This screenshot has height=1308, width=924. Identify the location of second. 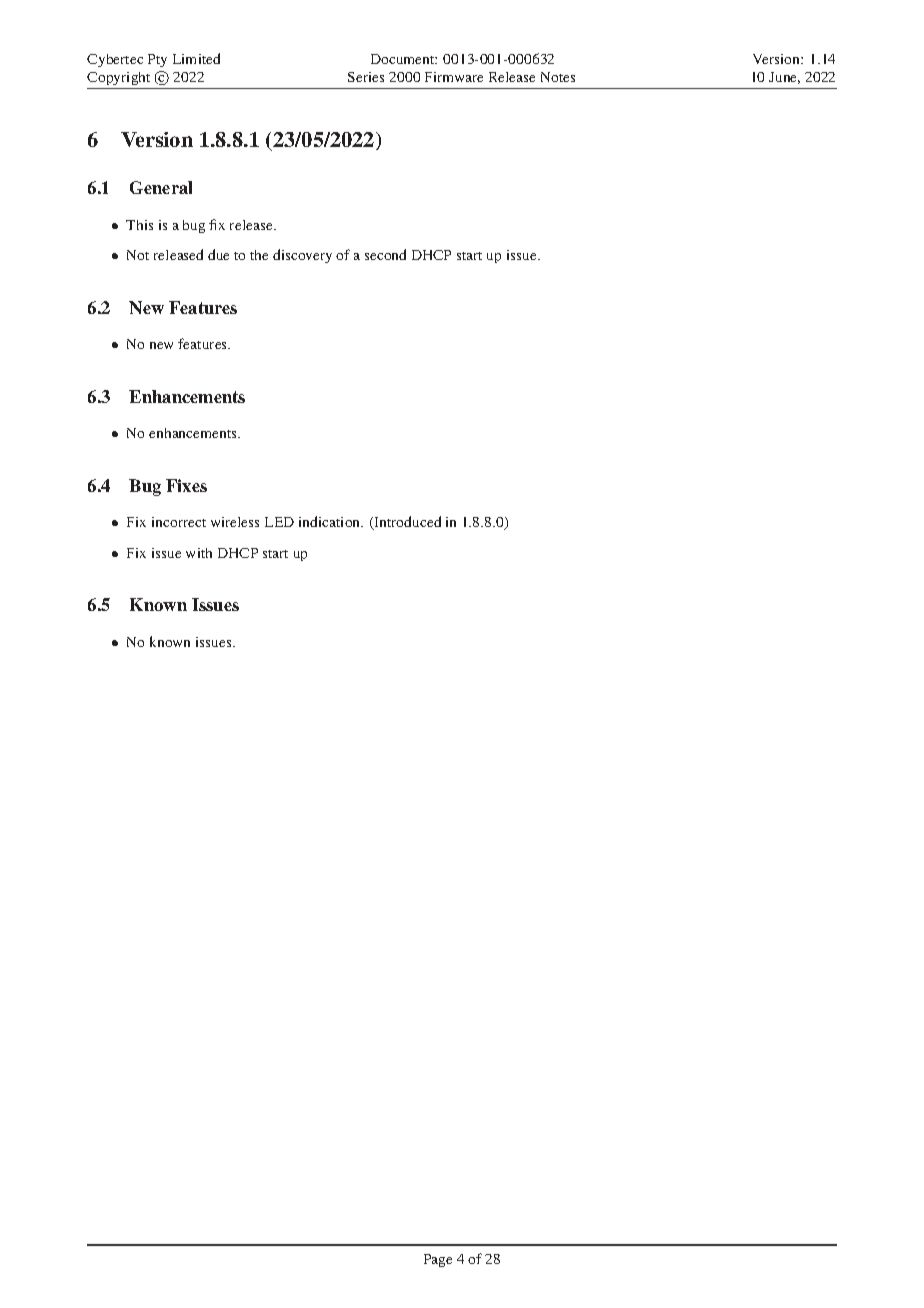
(385, 254).
